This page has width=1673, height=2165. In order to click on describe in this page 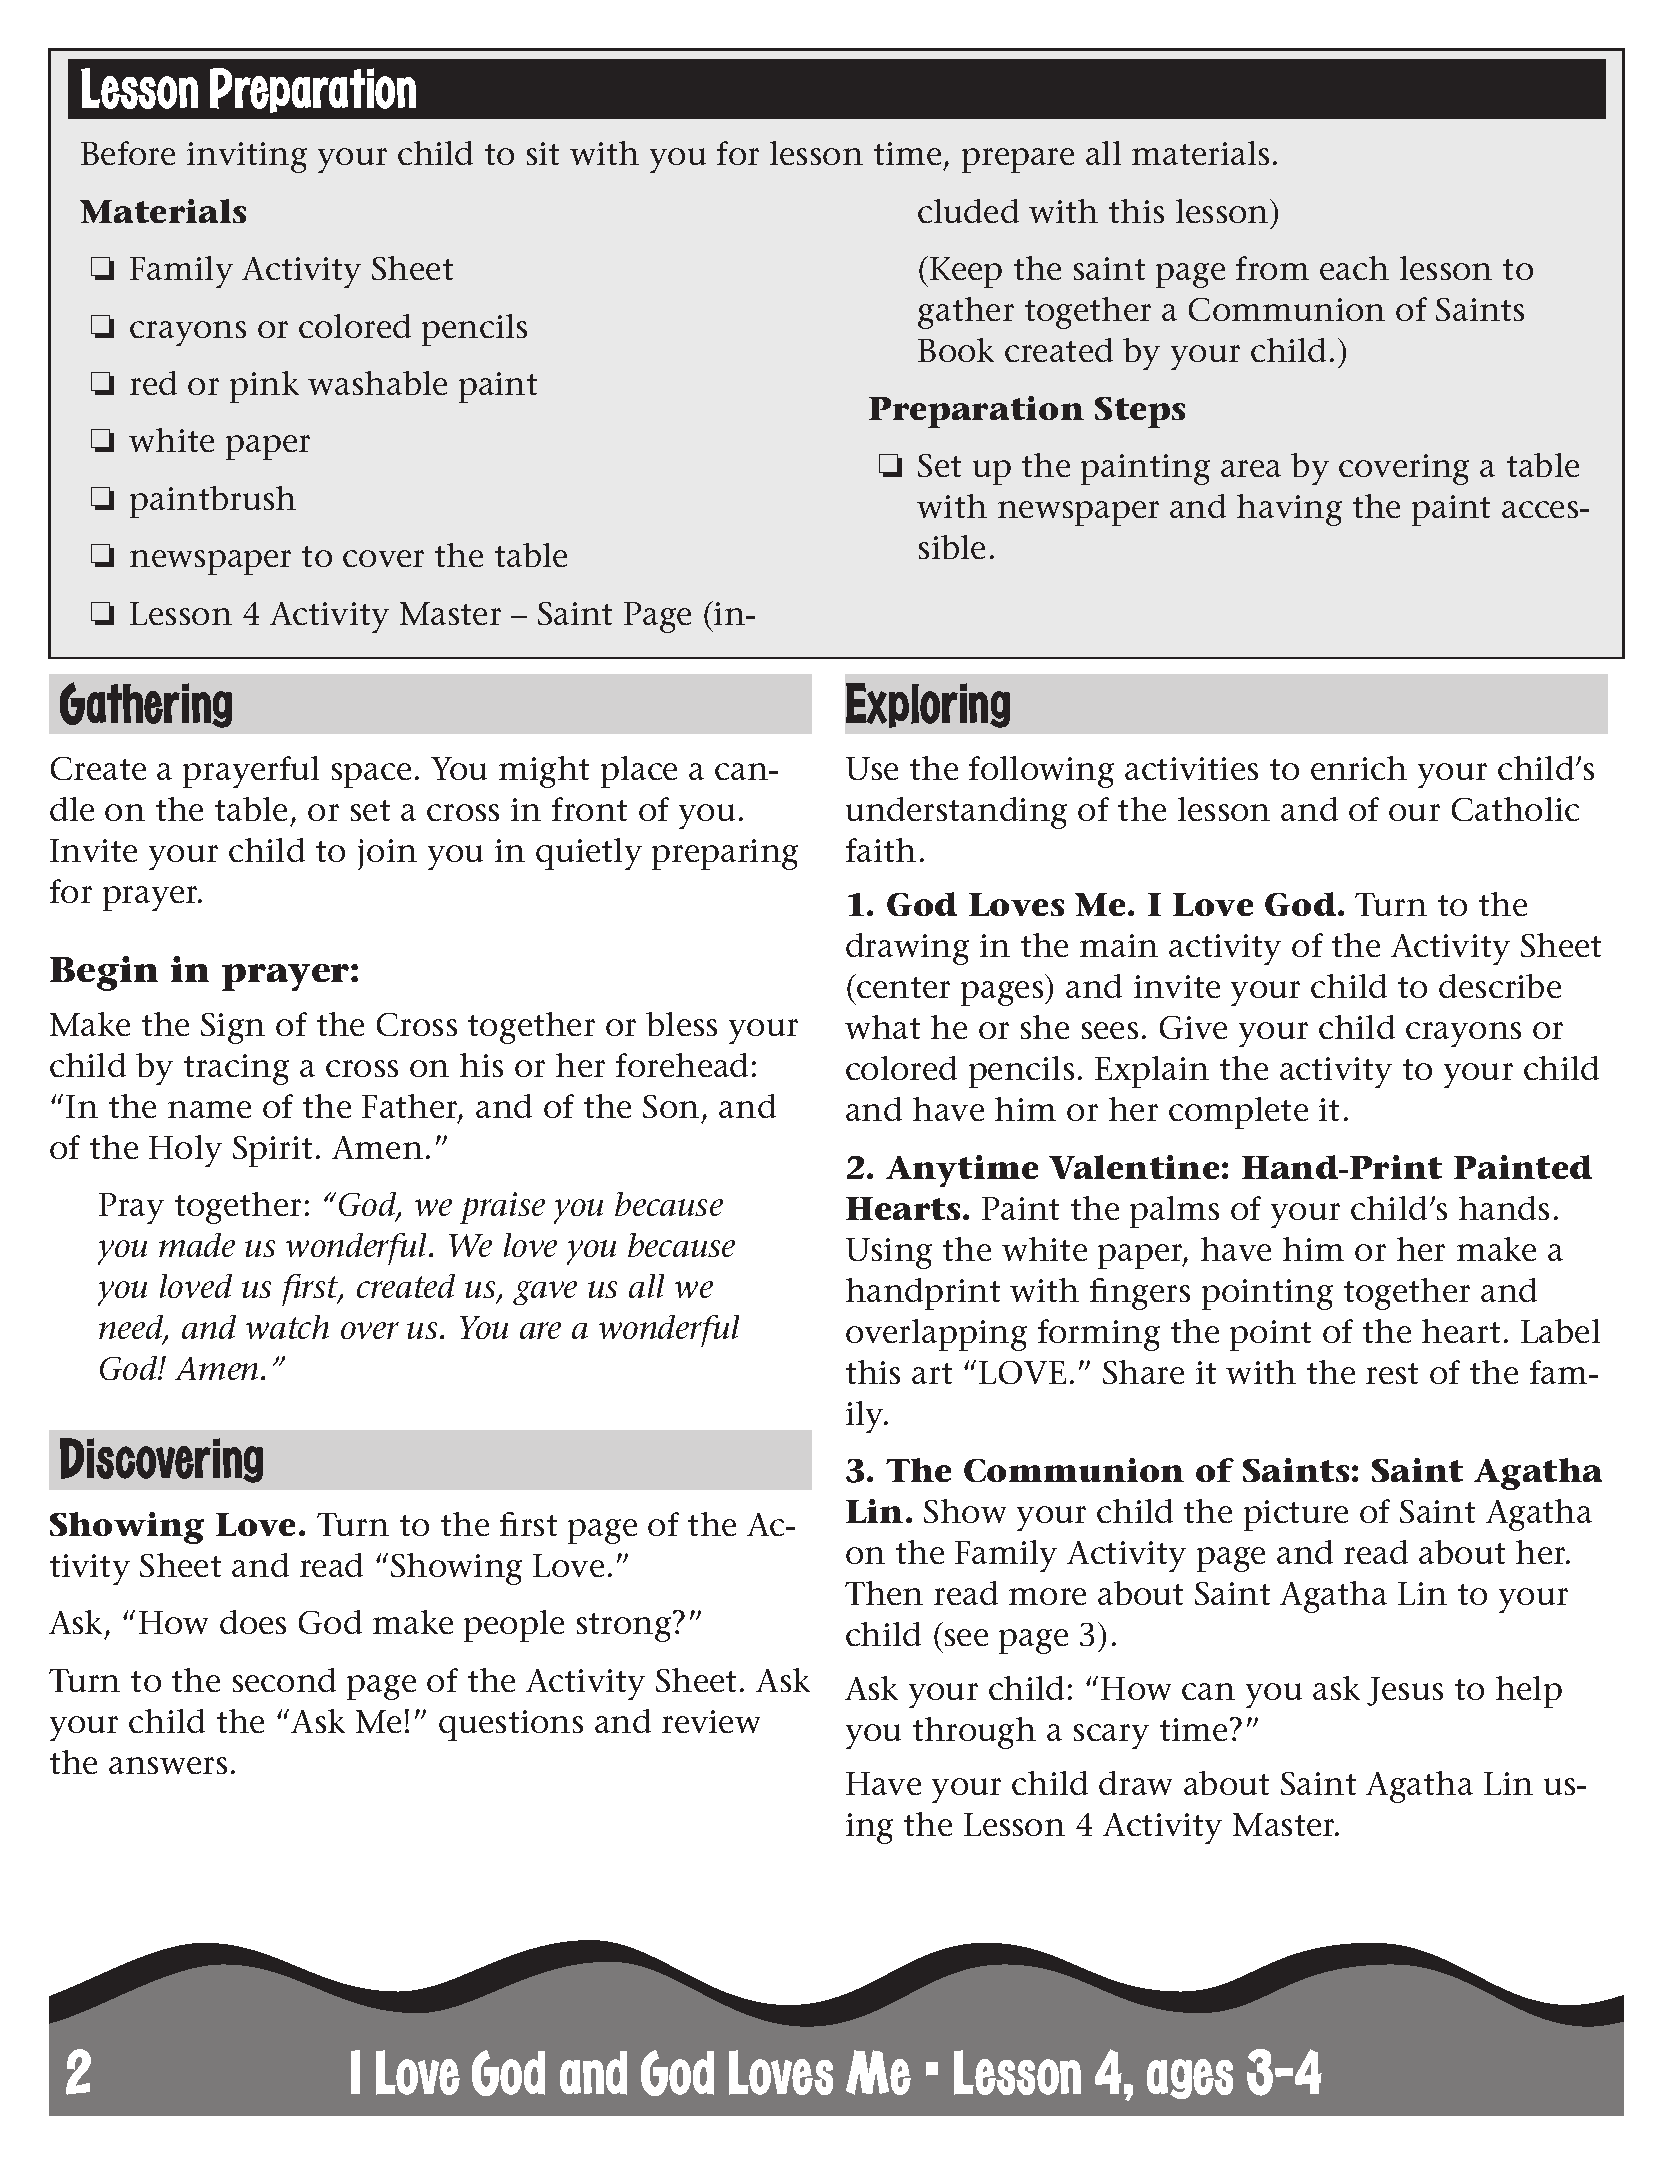, I will do `click(1500, 986)`.
